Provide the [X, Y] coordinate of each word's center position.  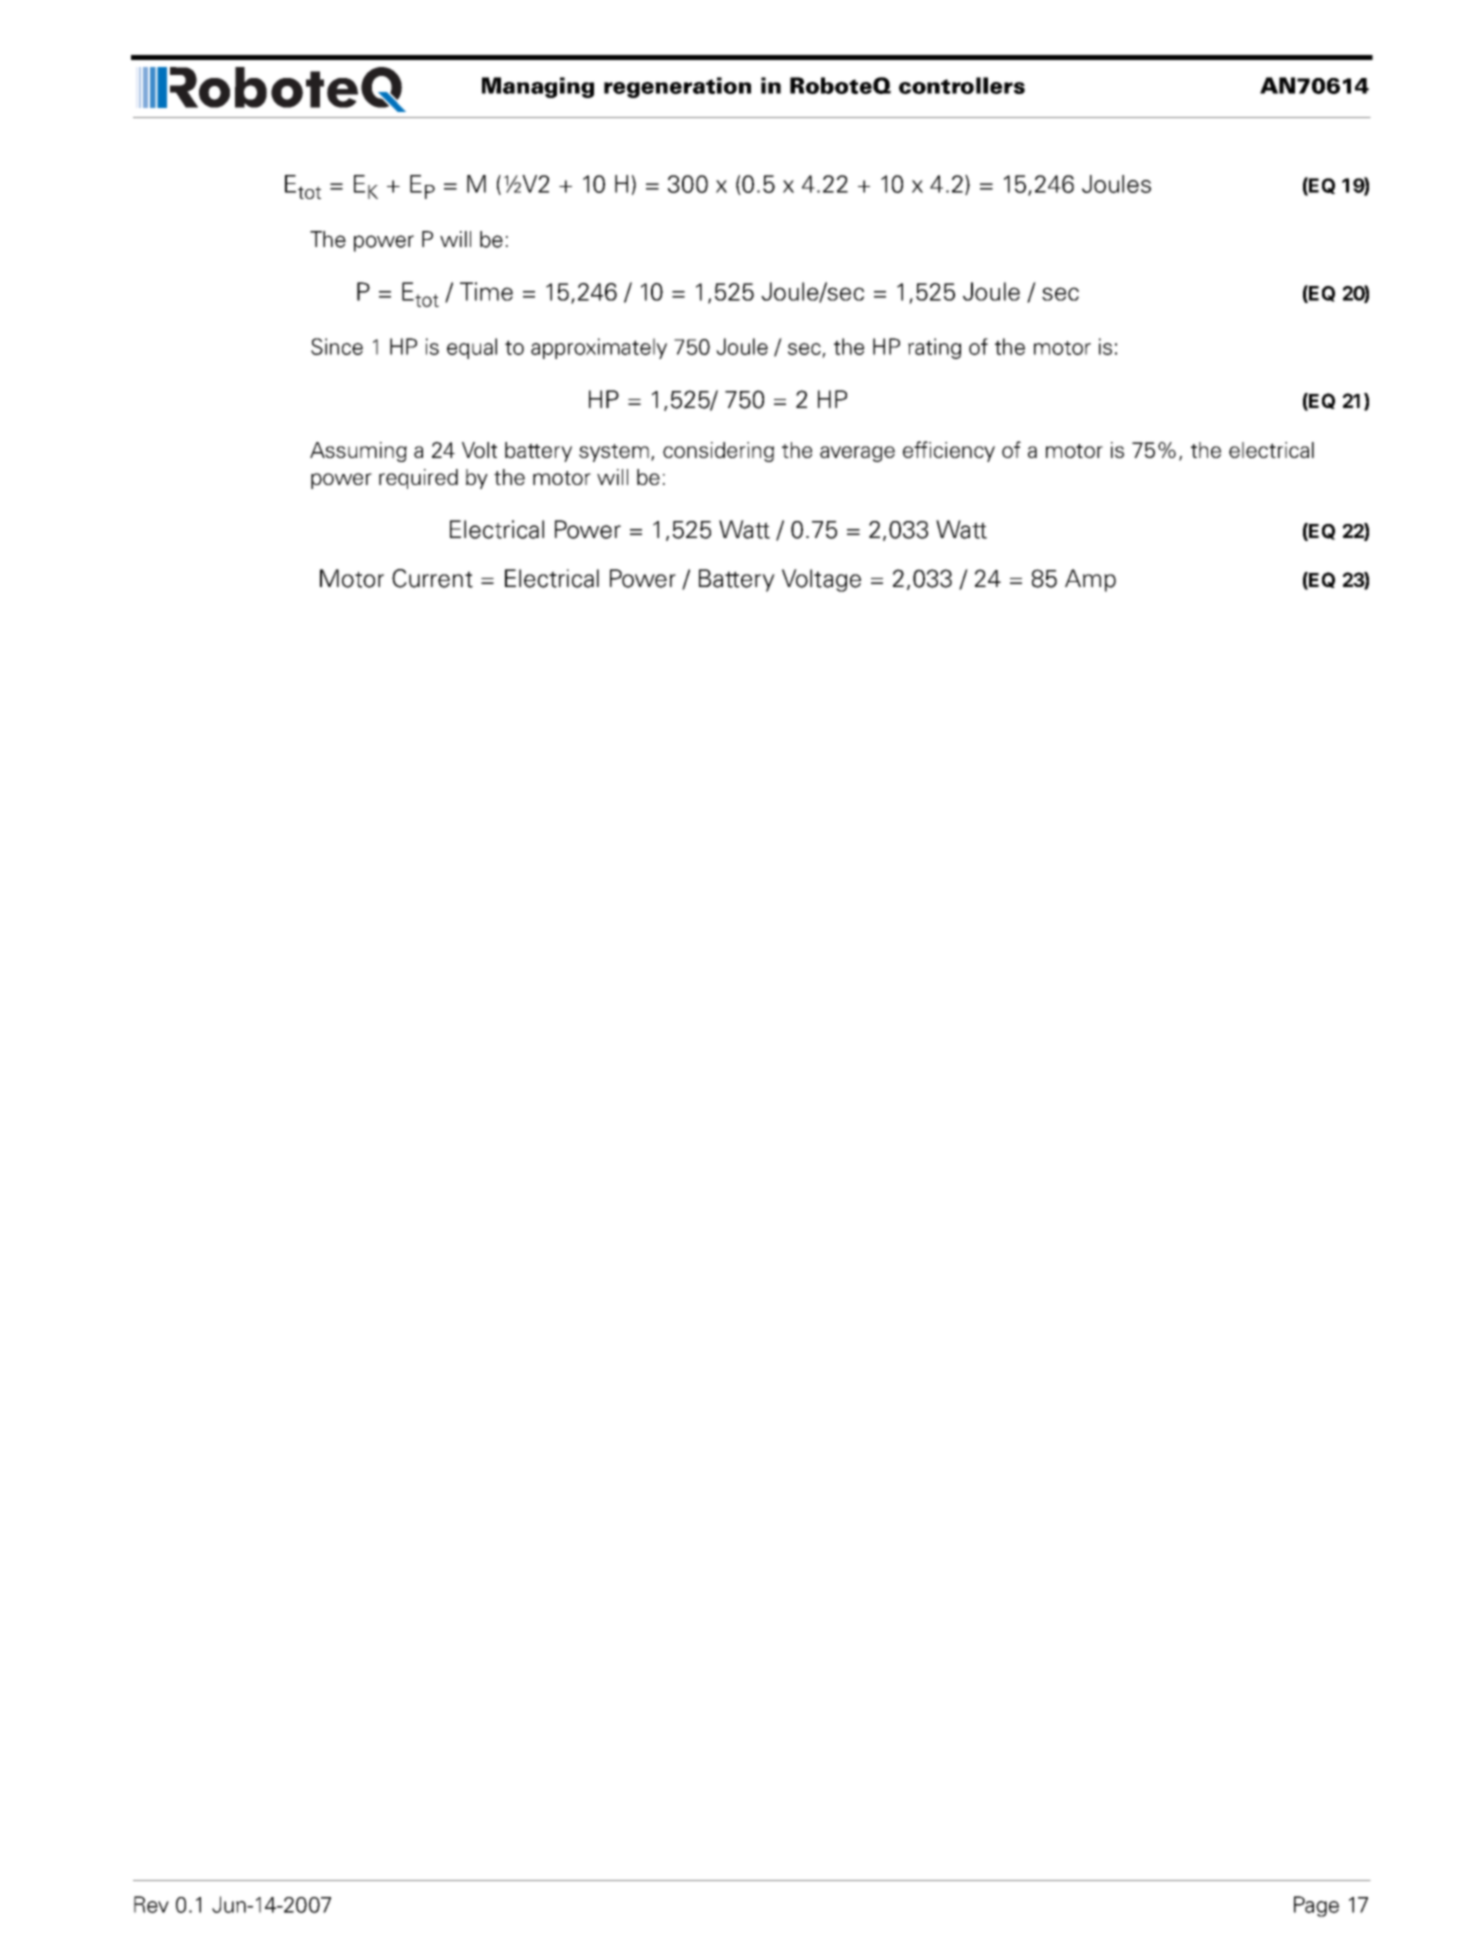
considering [718, 452]
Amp [1090, 580]
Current [432, 578]
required [418, 479]
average [857, 454]
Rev [151, 1904]
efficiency [949, 451]
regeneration [677, 87]
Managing [538, 87]
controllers [962, 85]
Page [1316, 1906]
